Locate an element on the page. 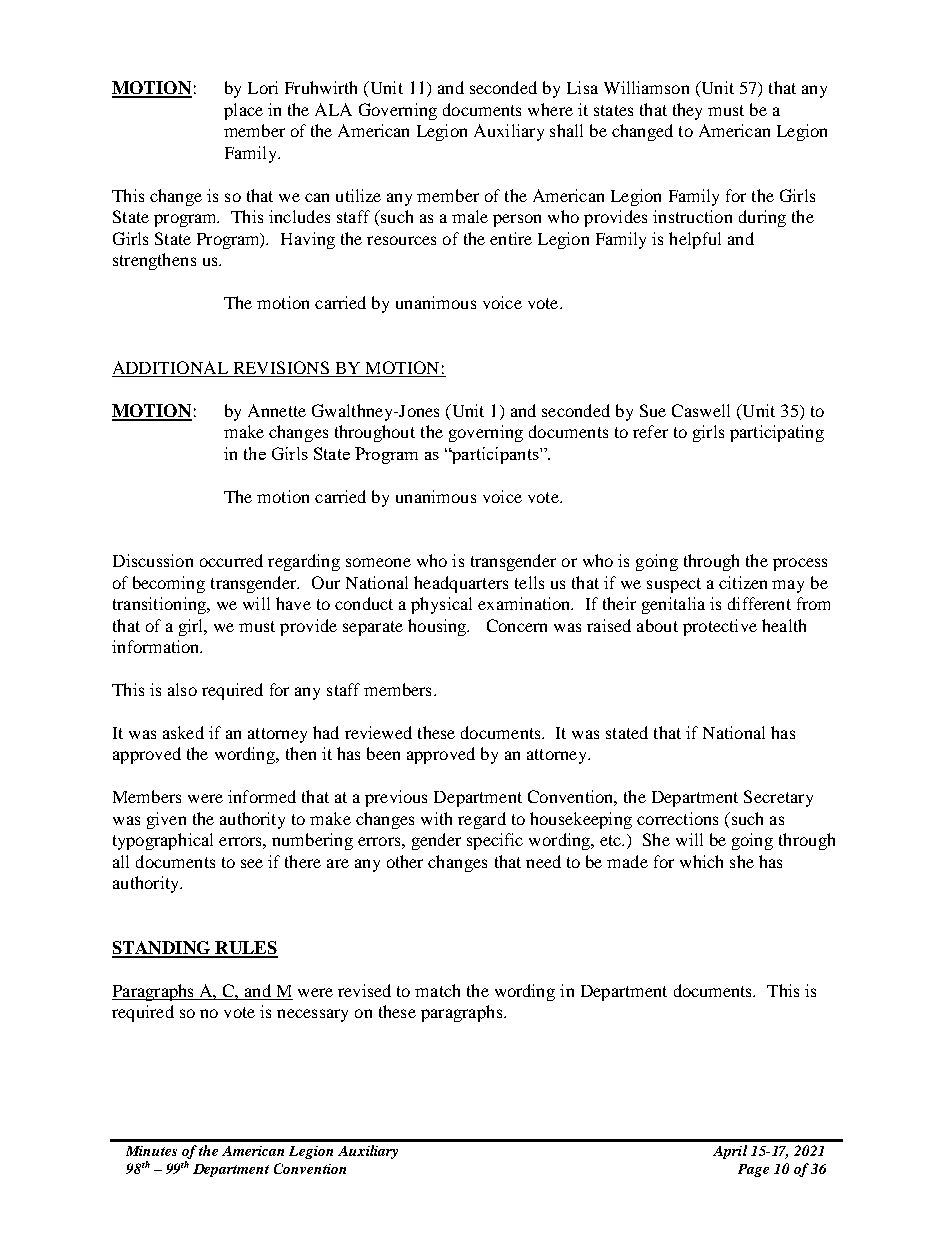 The width and height of the page is (952, 1233). see is located at coordinates (252, 863).
